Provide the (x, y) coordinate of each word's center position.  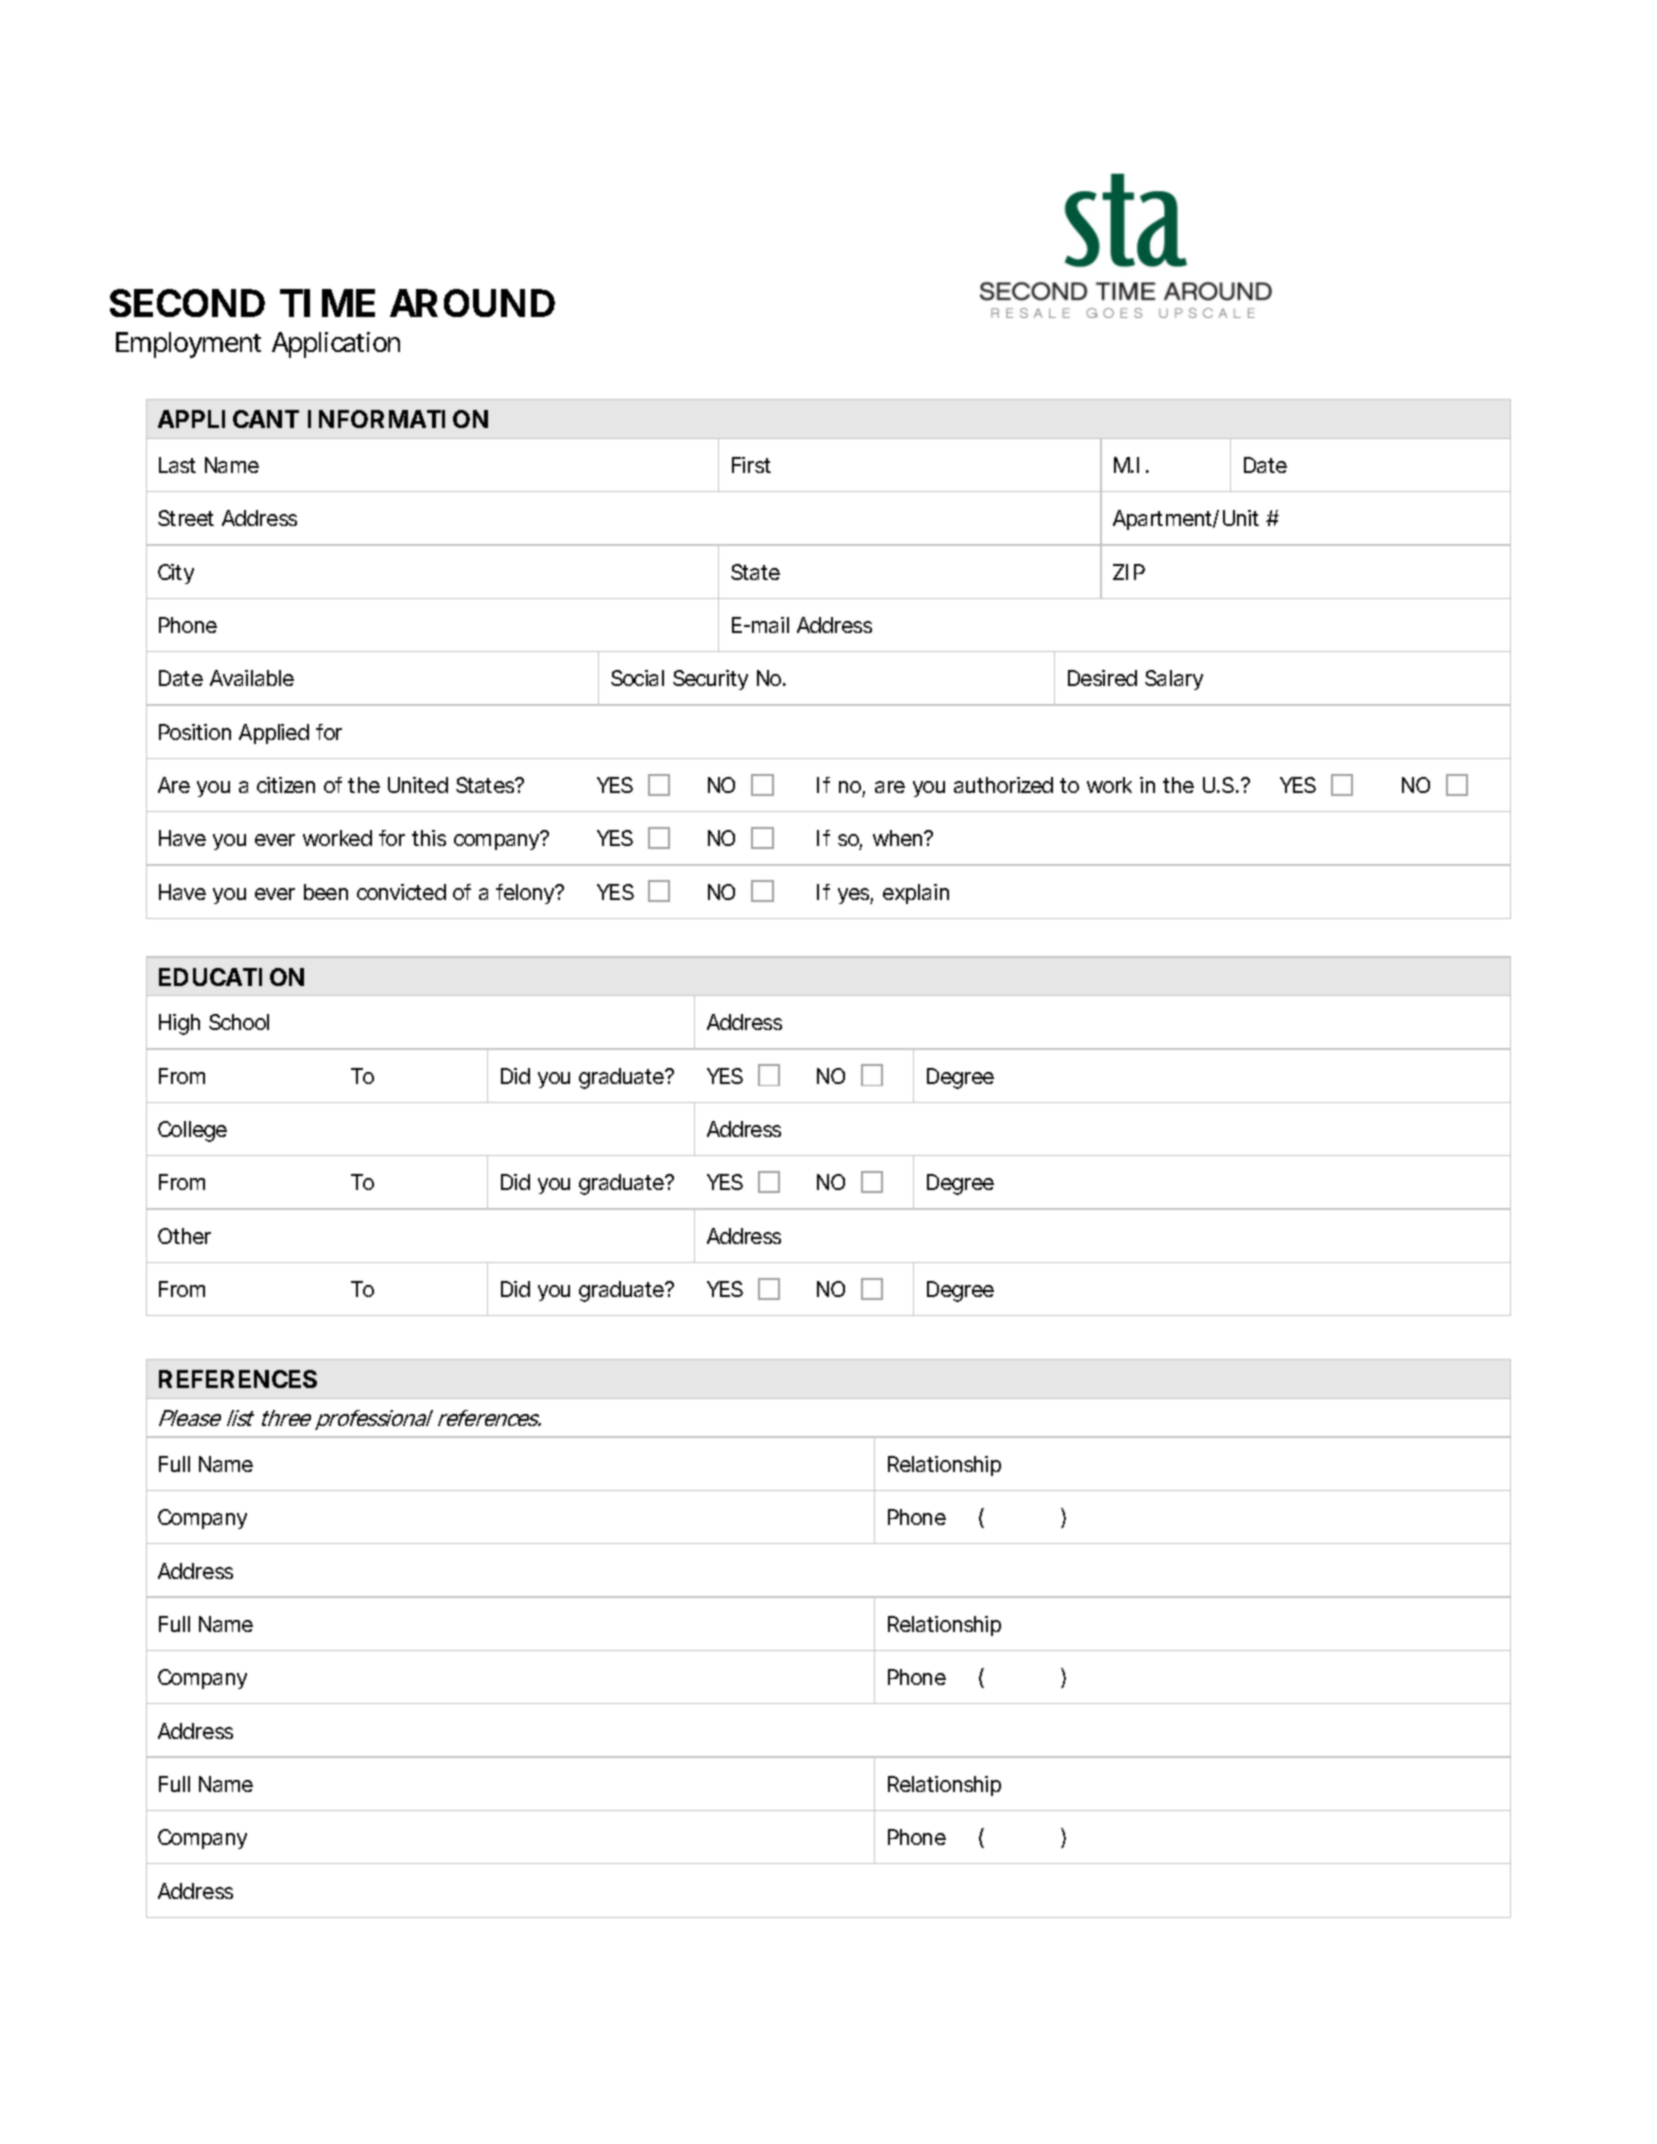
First (751, 465)
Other (184, 1236)
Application (336, 345)
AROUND (472, 303)
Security (710, 680)
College (192, 1131)
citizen (286, 785)
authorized (1003, 785)
